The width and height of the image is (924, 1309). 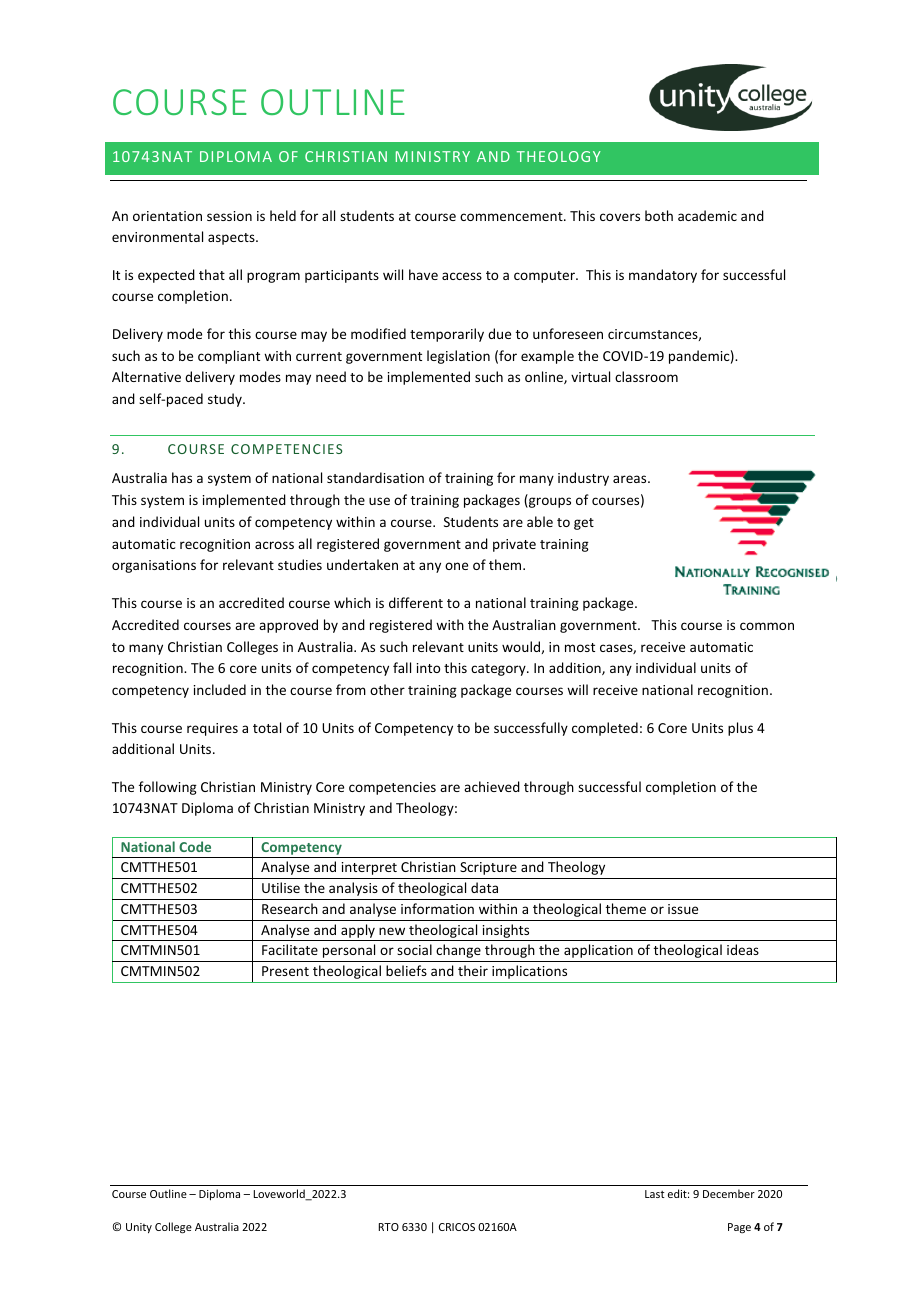 I want to click on data, so click(x=484, y=887).
